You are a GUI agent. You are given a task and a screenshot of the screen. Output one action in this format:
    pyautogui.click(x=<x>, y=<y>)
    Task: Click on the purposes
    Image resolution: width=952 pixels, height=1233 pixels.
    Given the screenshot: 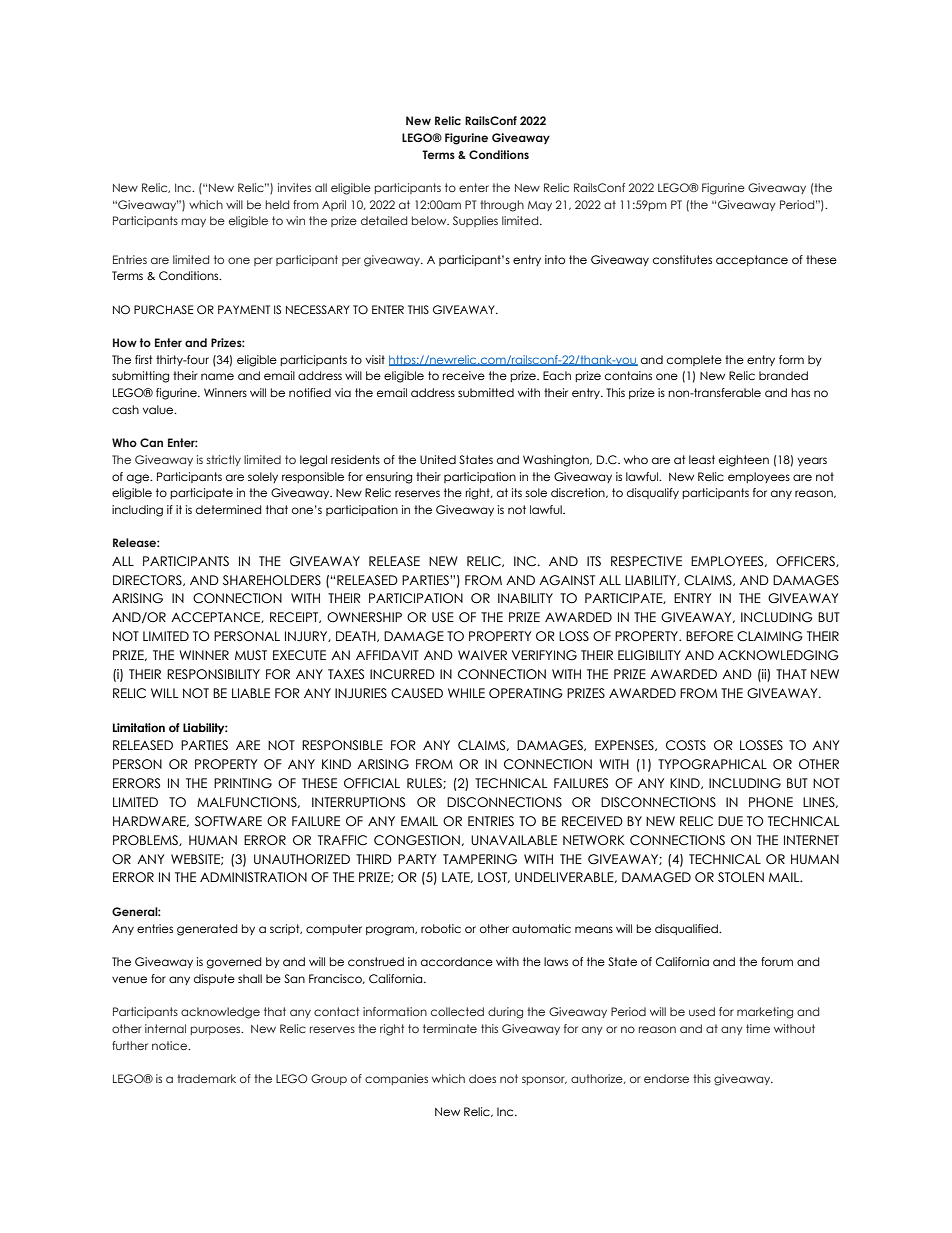 What is the action you would take?
    pyautogui.click(x=217, y=1030)
